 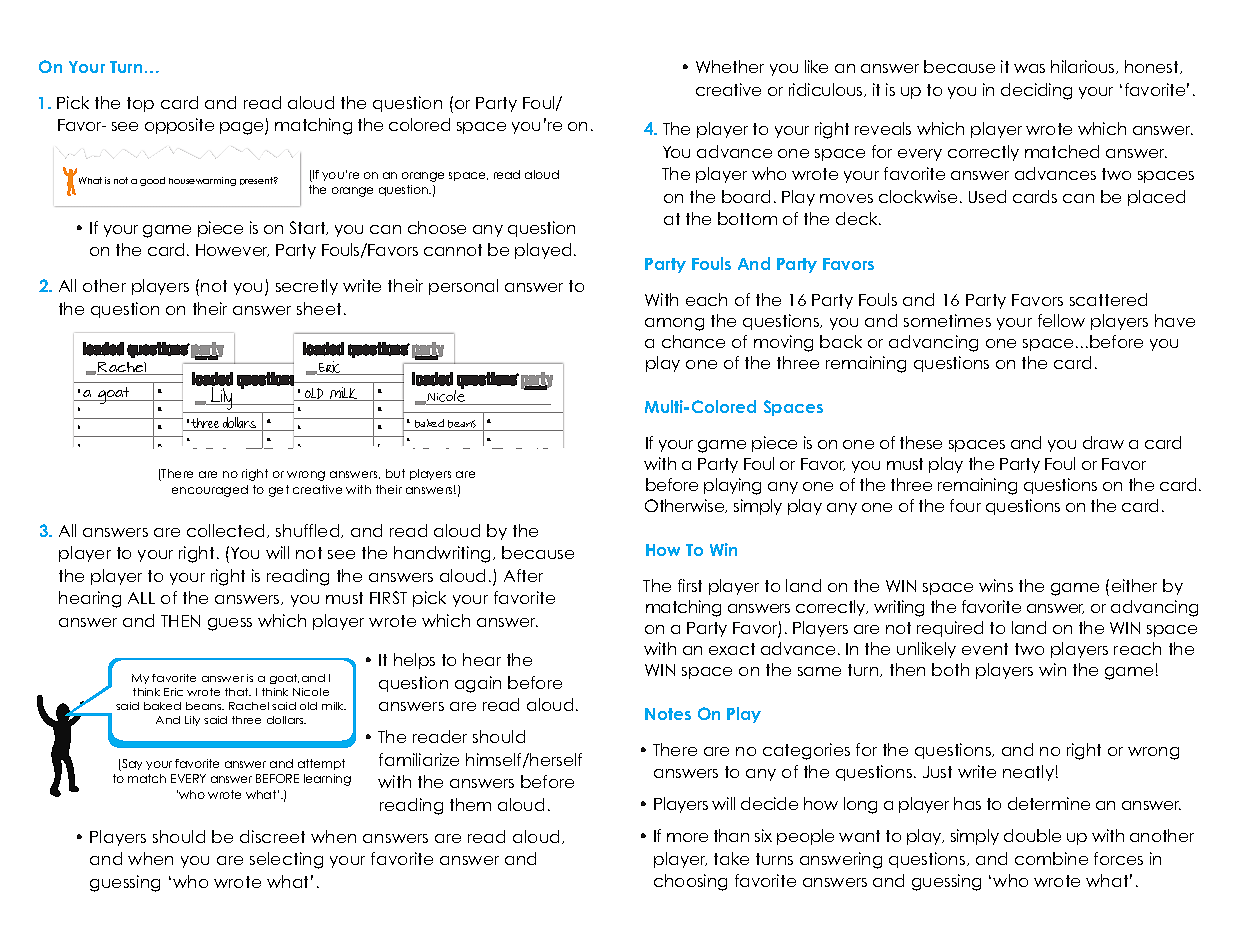 What do you see at coordinates (395, 473) in the page?
I see `but` at bounding box center [395, 473].
